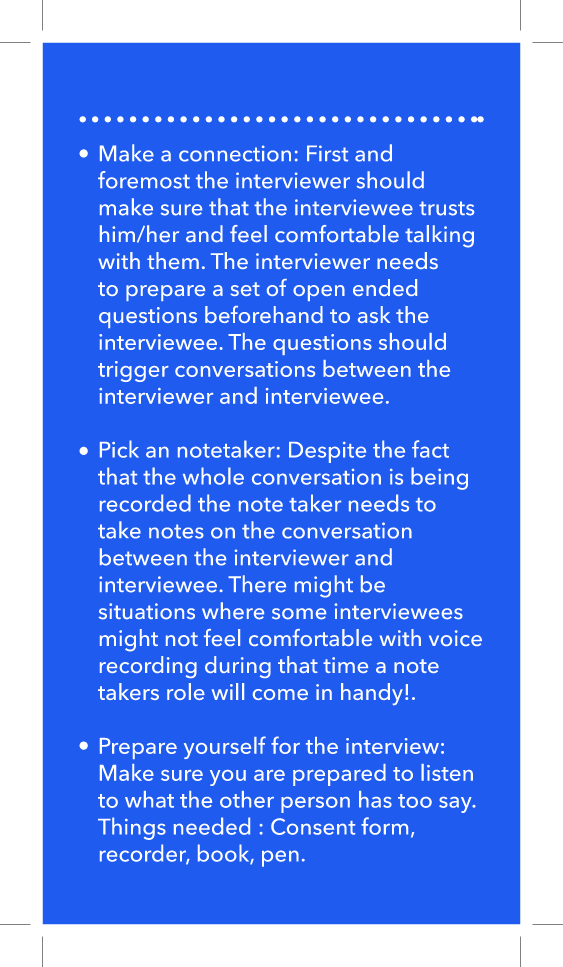 The image size is (563, 967). What do you see at coordinates (149, 799) in the document?
I see `what` at bounding box center [149, 799].
